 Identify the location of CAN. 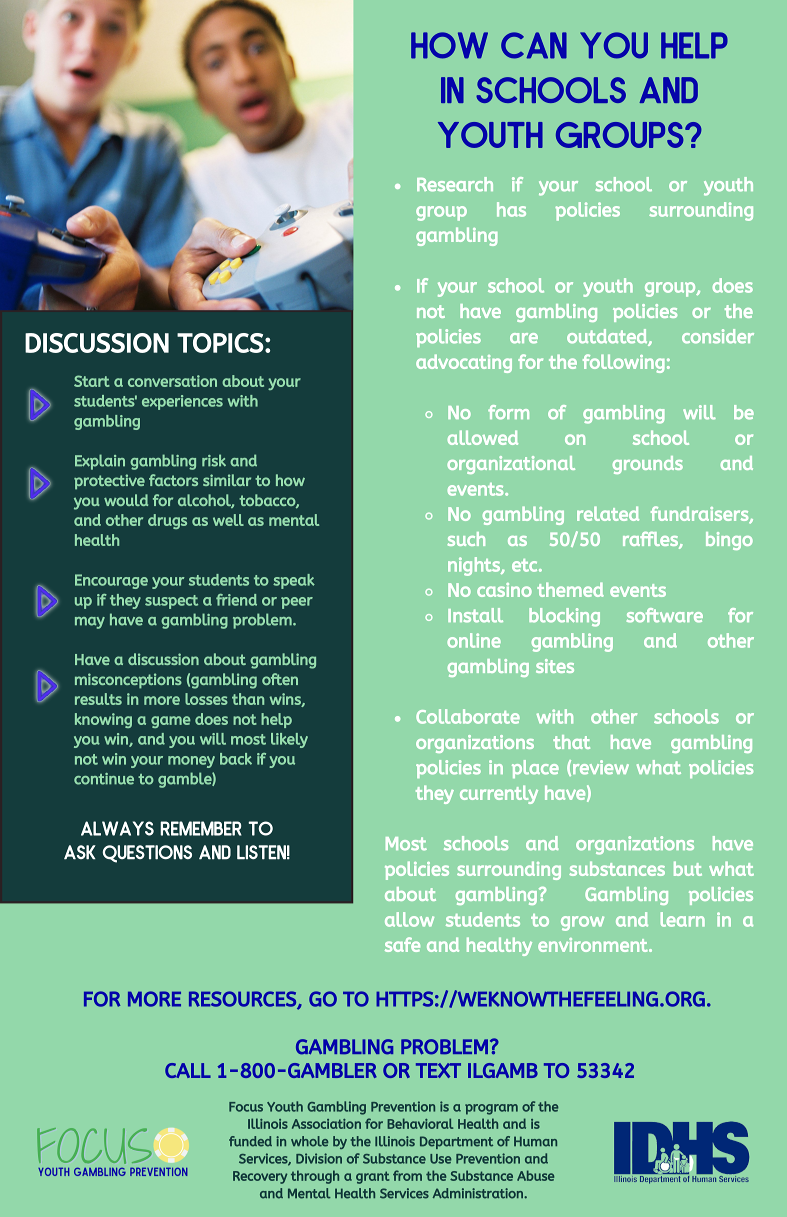
(534, 45).
